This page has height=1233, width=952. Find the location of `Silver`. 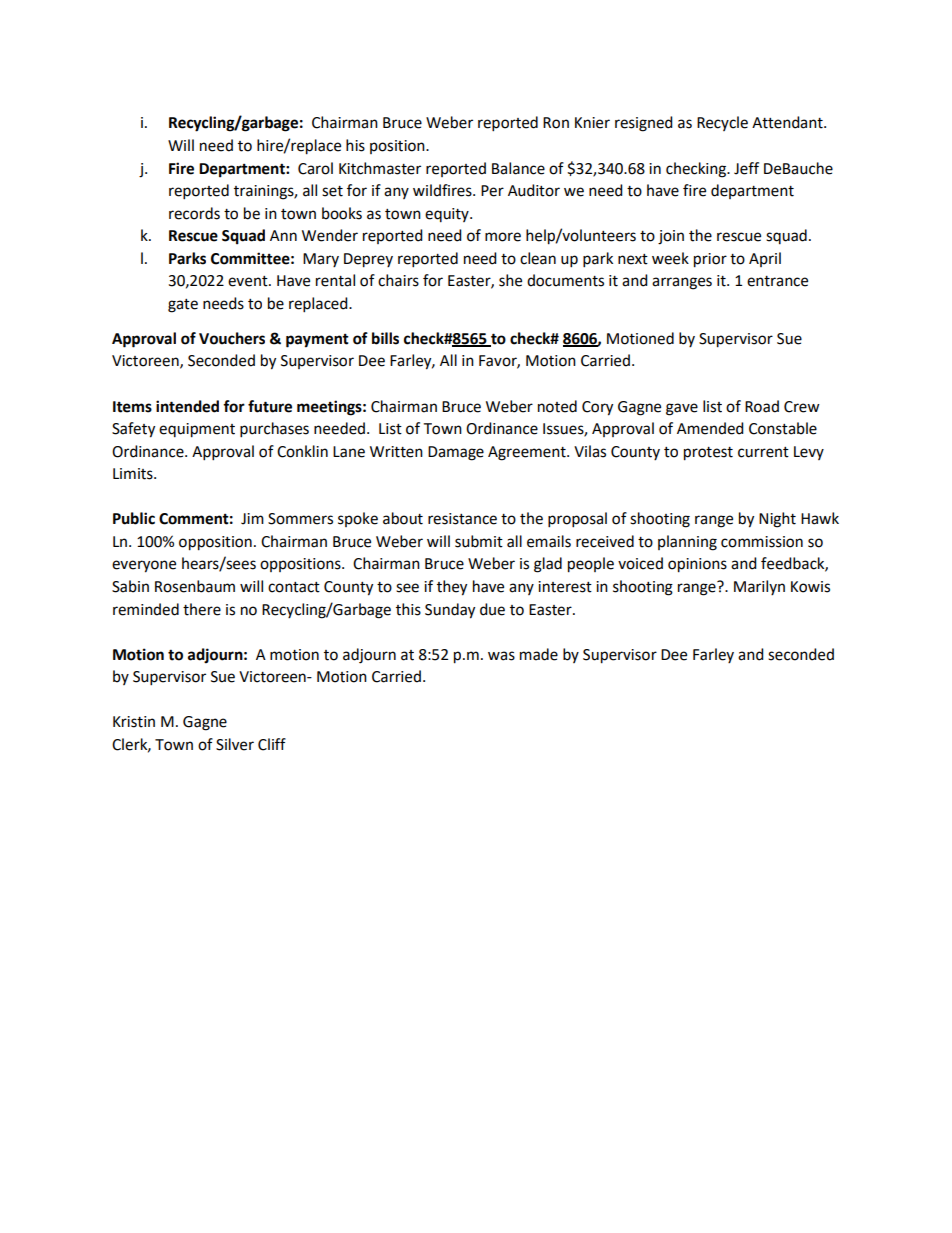

Silver is located at coordinates (235, 744).
